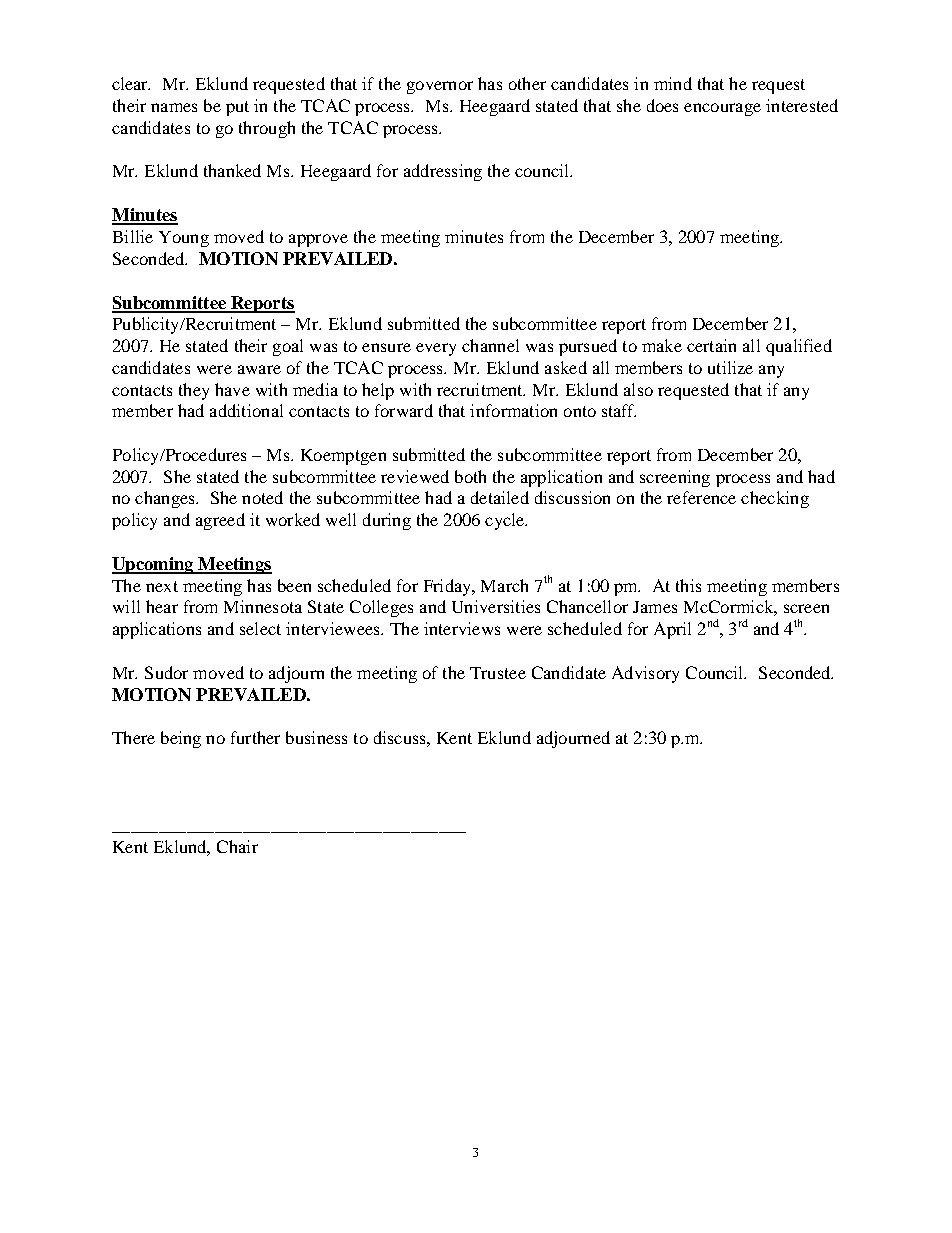 The width and height of the screenshot is (952, 1233). Describe the element at coordinates (237, 846) in the screenshot. I see `Chair` at that location.
